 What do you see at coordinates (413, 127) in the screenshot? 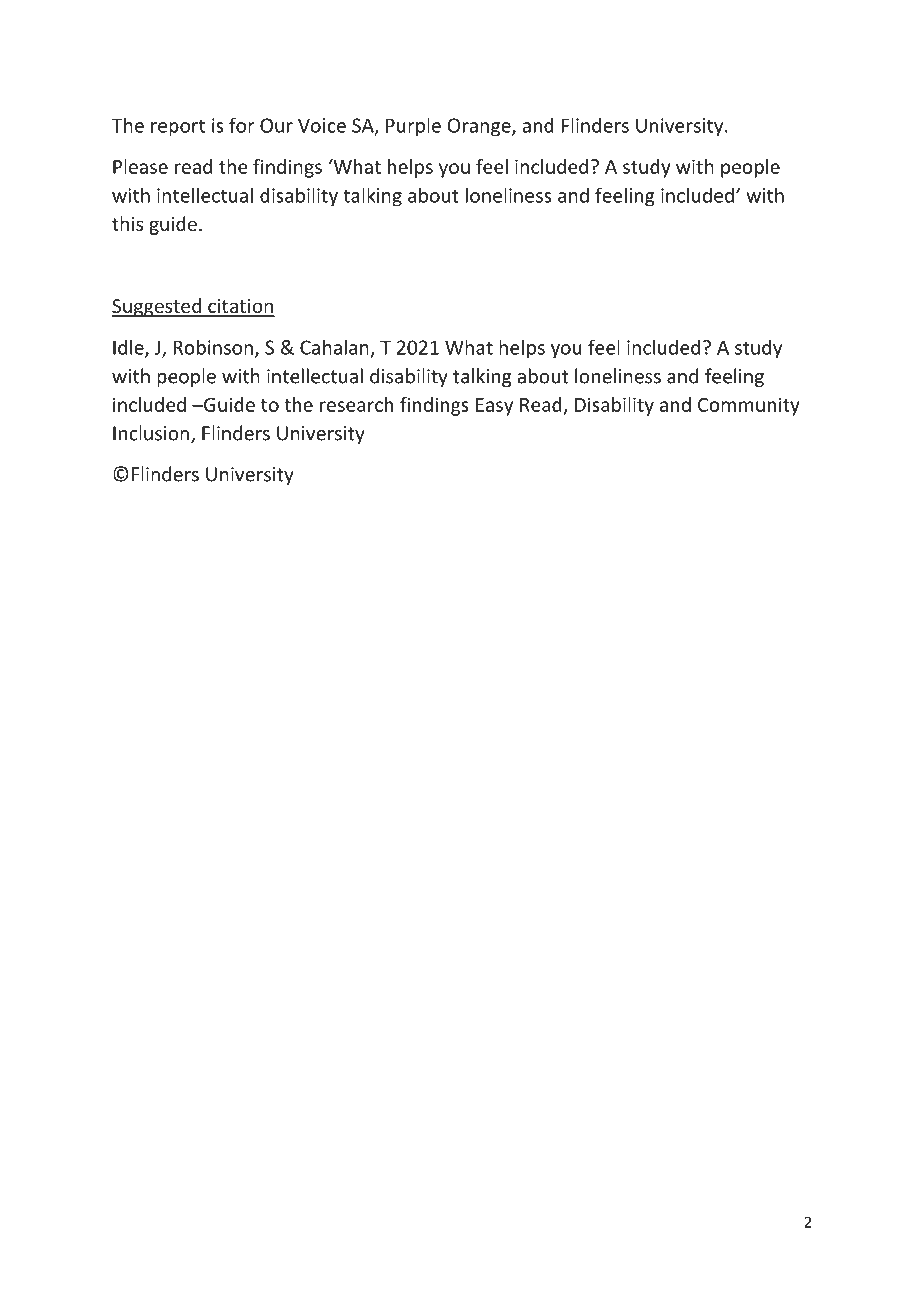
I see `Purple` at bounding box center [413, 127].
